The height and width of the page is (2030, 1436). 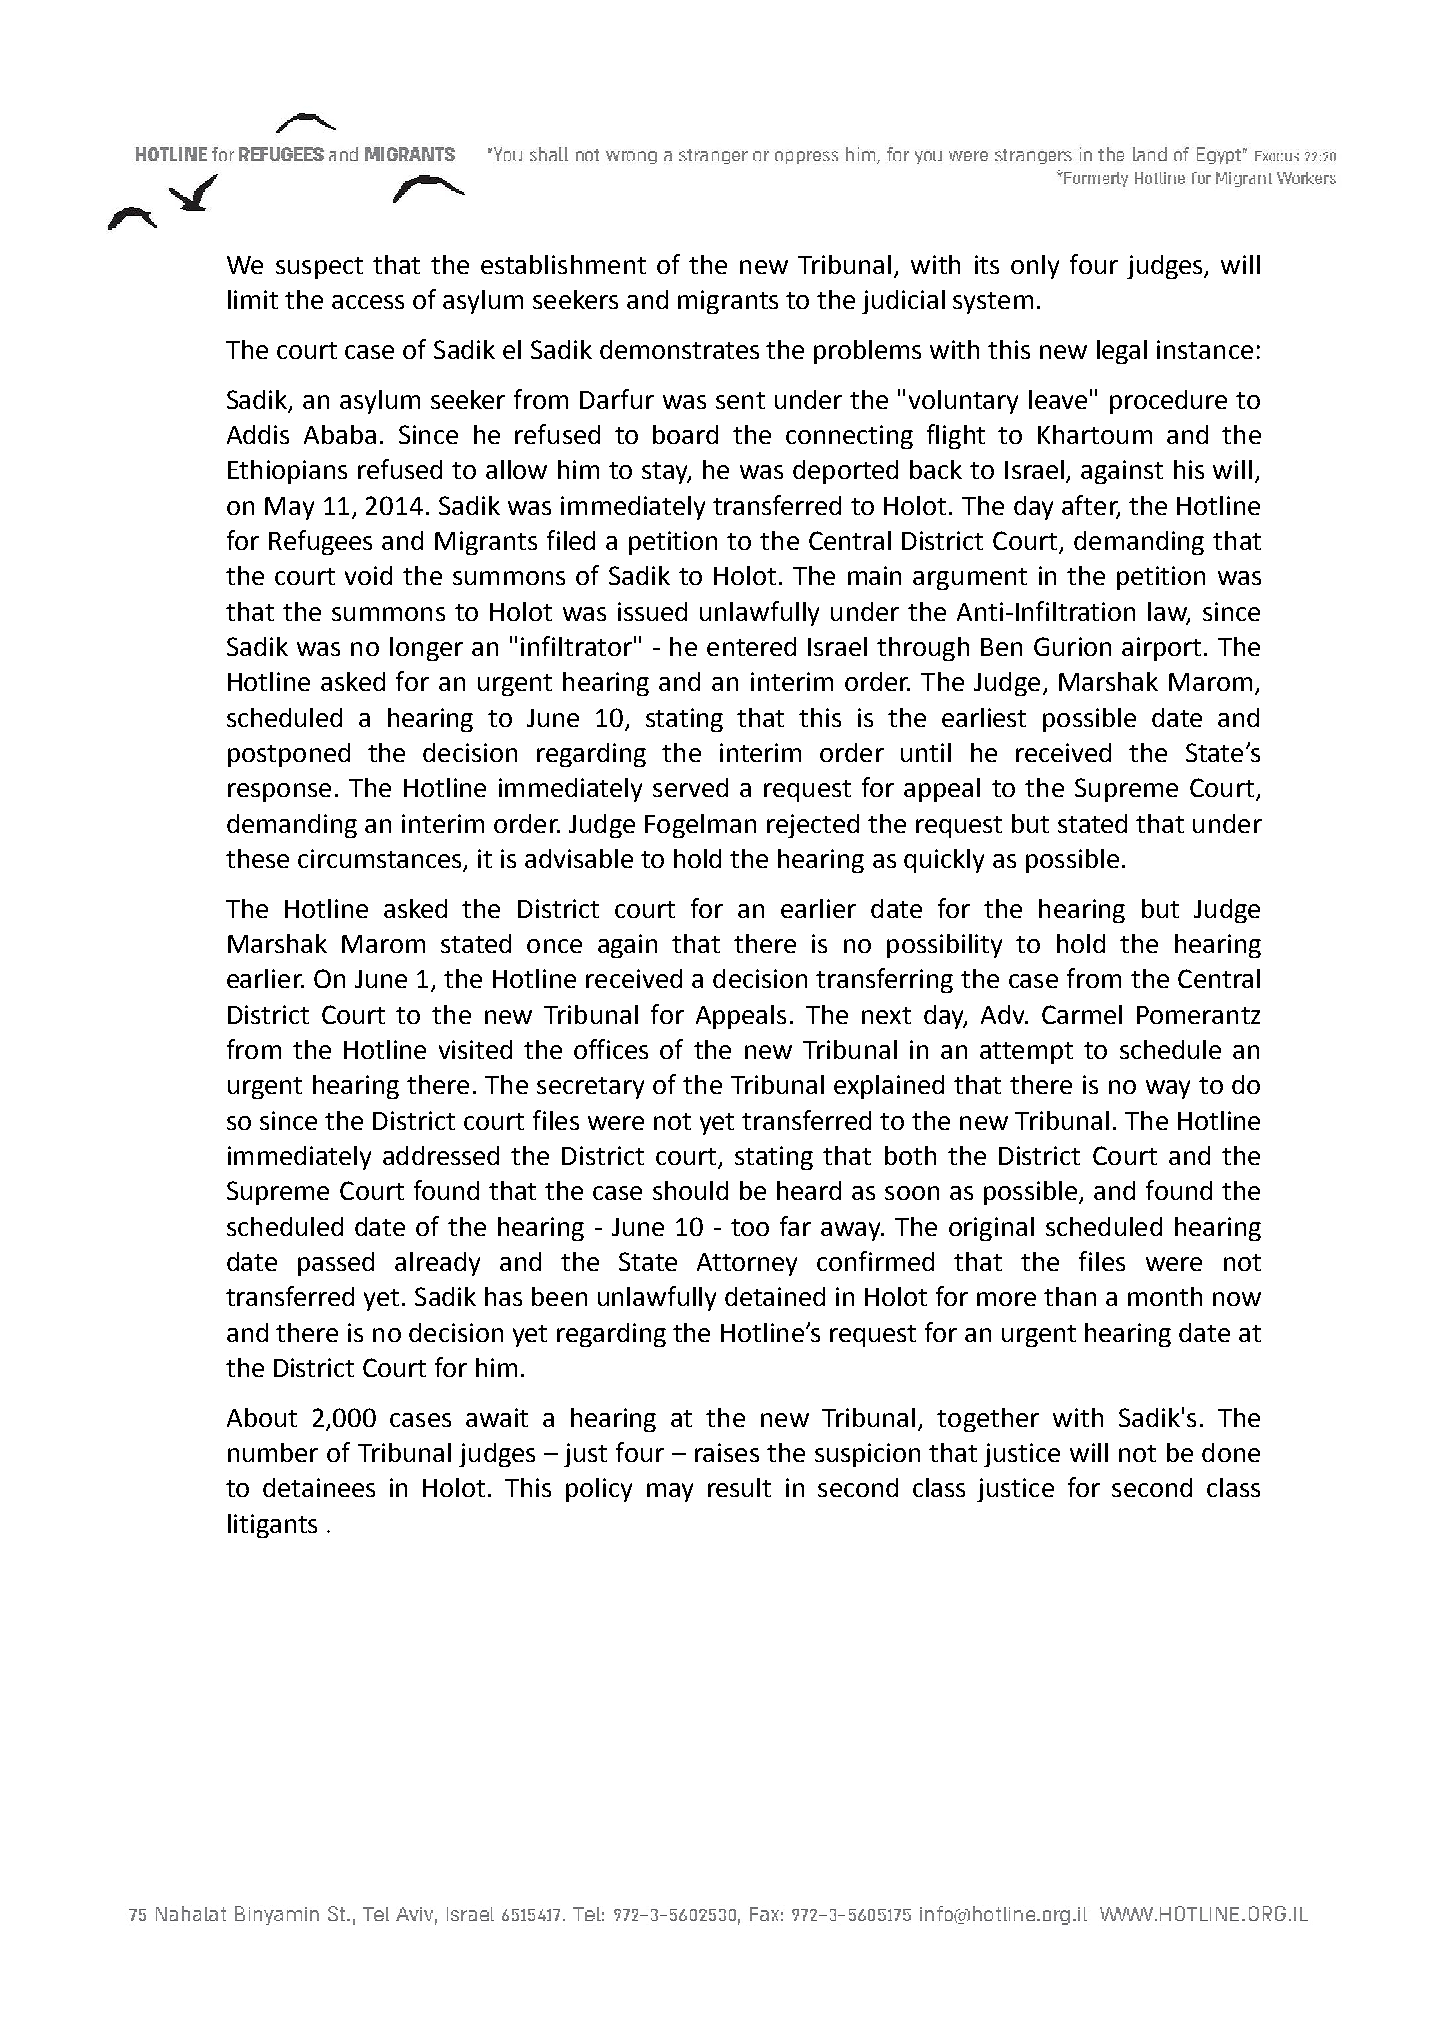 I want to click on access, so click(x=368, y=302).
